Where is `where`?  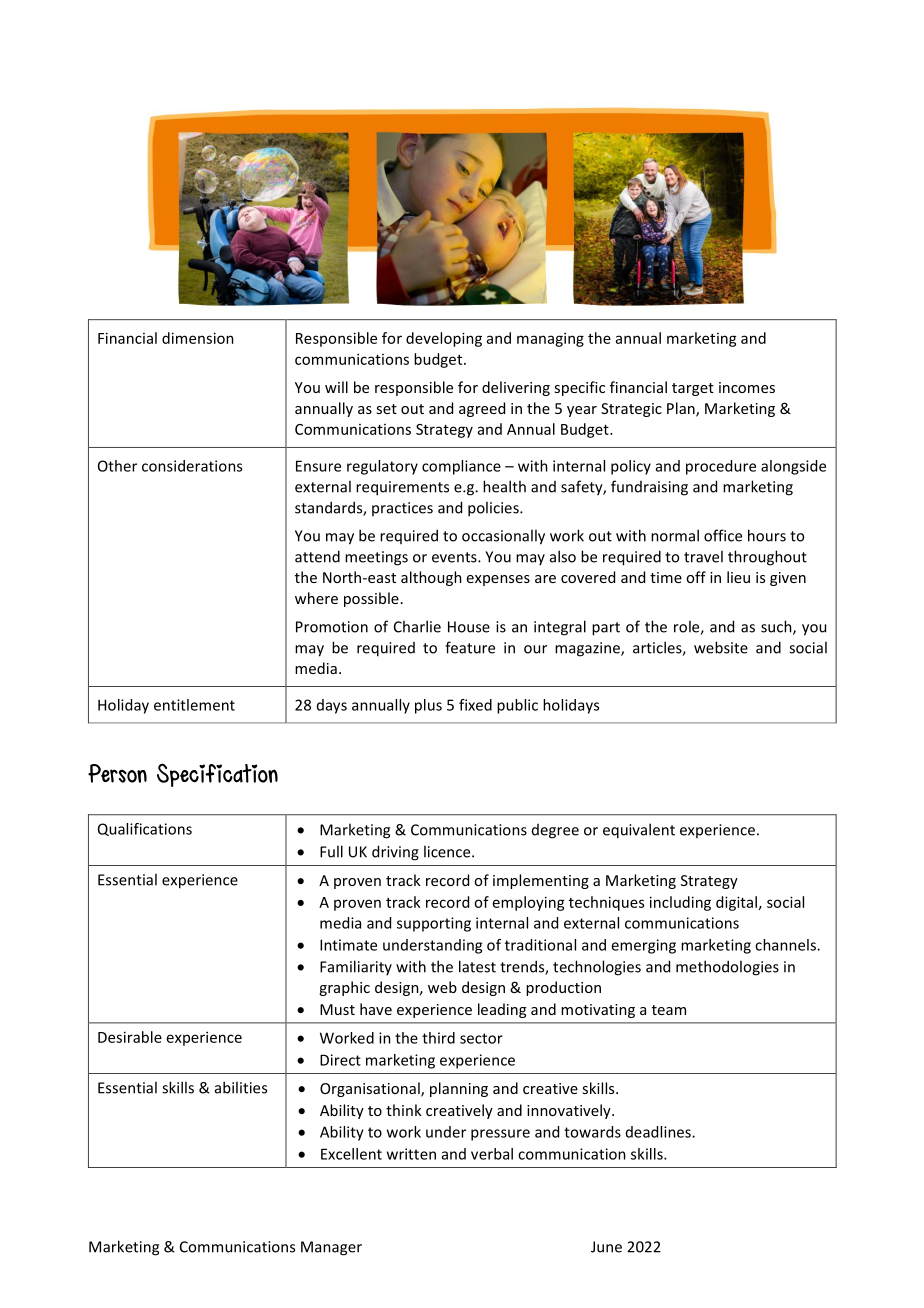
where is located at coordinates (316, 598).
